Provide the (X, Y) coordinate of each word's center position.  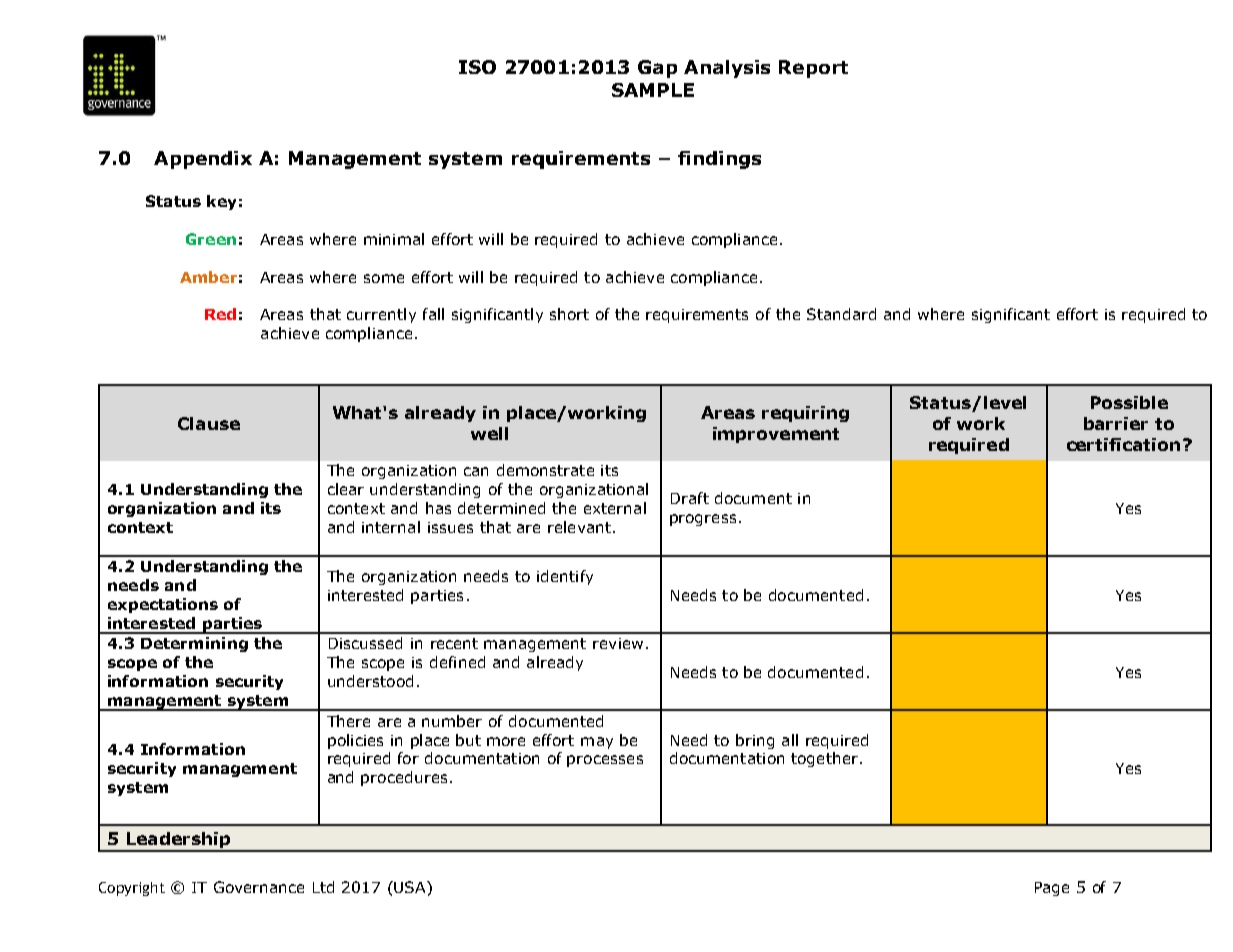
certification (1123, 444)
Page (1052, 889)
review (618, 643)
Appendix (203, 160)
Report (813, 69)
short (569, 314)
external (615, 508)
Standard (841, 314)
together (824, 759)
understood (370, 681)
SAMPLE (653, 90)
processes (605, 761)
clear (346, 489)
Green (211, 239)
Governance (259, 887)
